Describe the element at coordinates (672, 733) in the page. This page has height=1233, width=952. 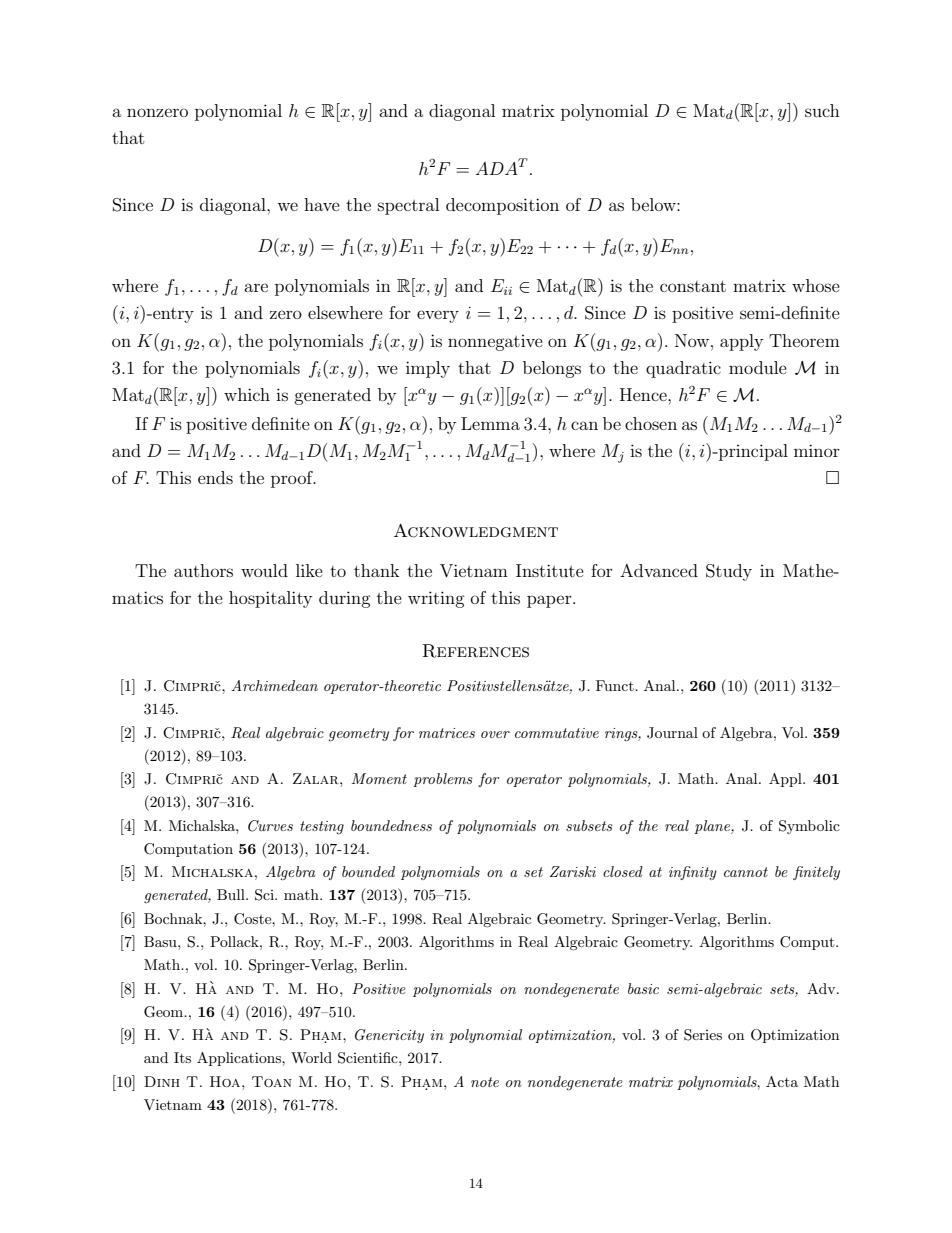
I see `Journal` at that location.
